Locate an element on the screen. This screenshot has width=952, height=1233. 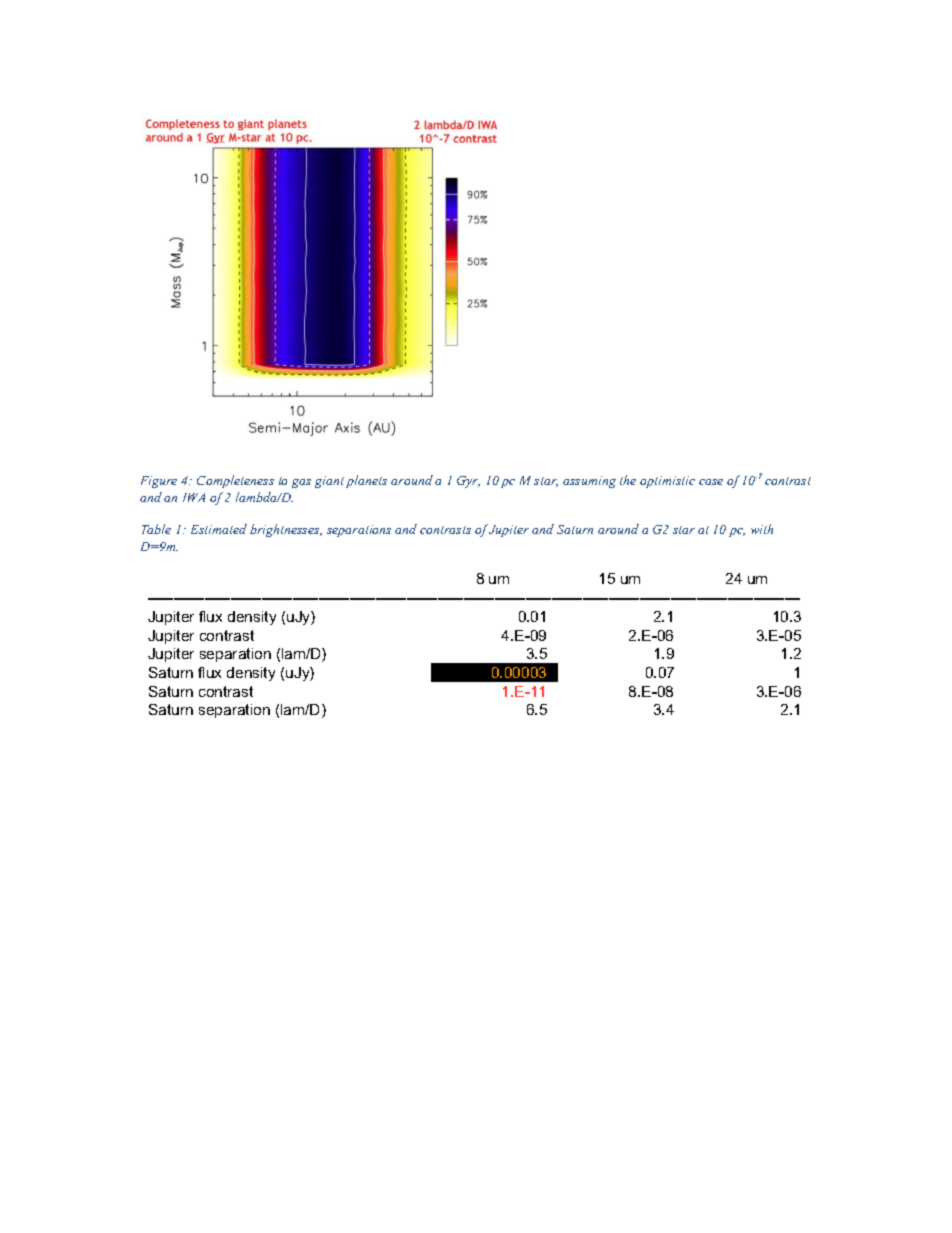
case is located at coordinates (711, 482).
